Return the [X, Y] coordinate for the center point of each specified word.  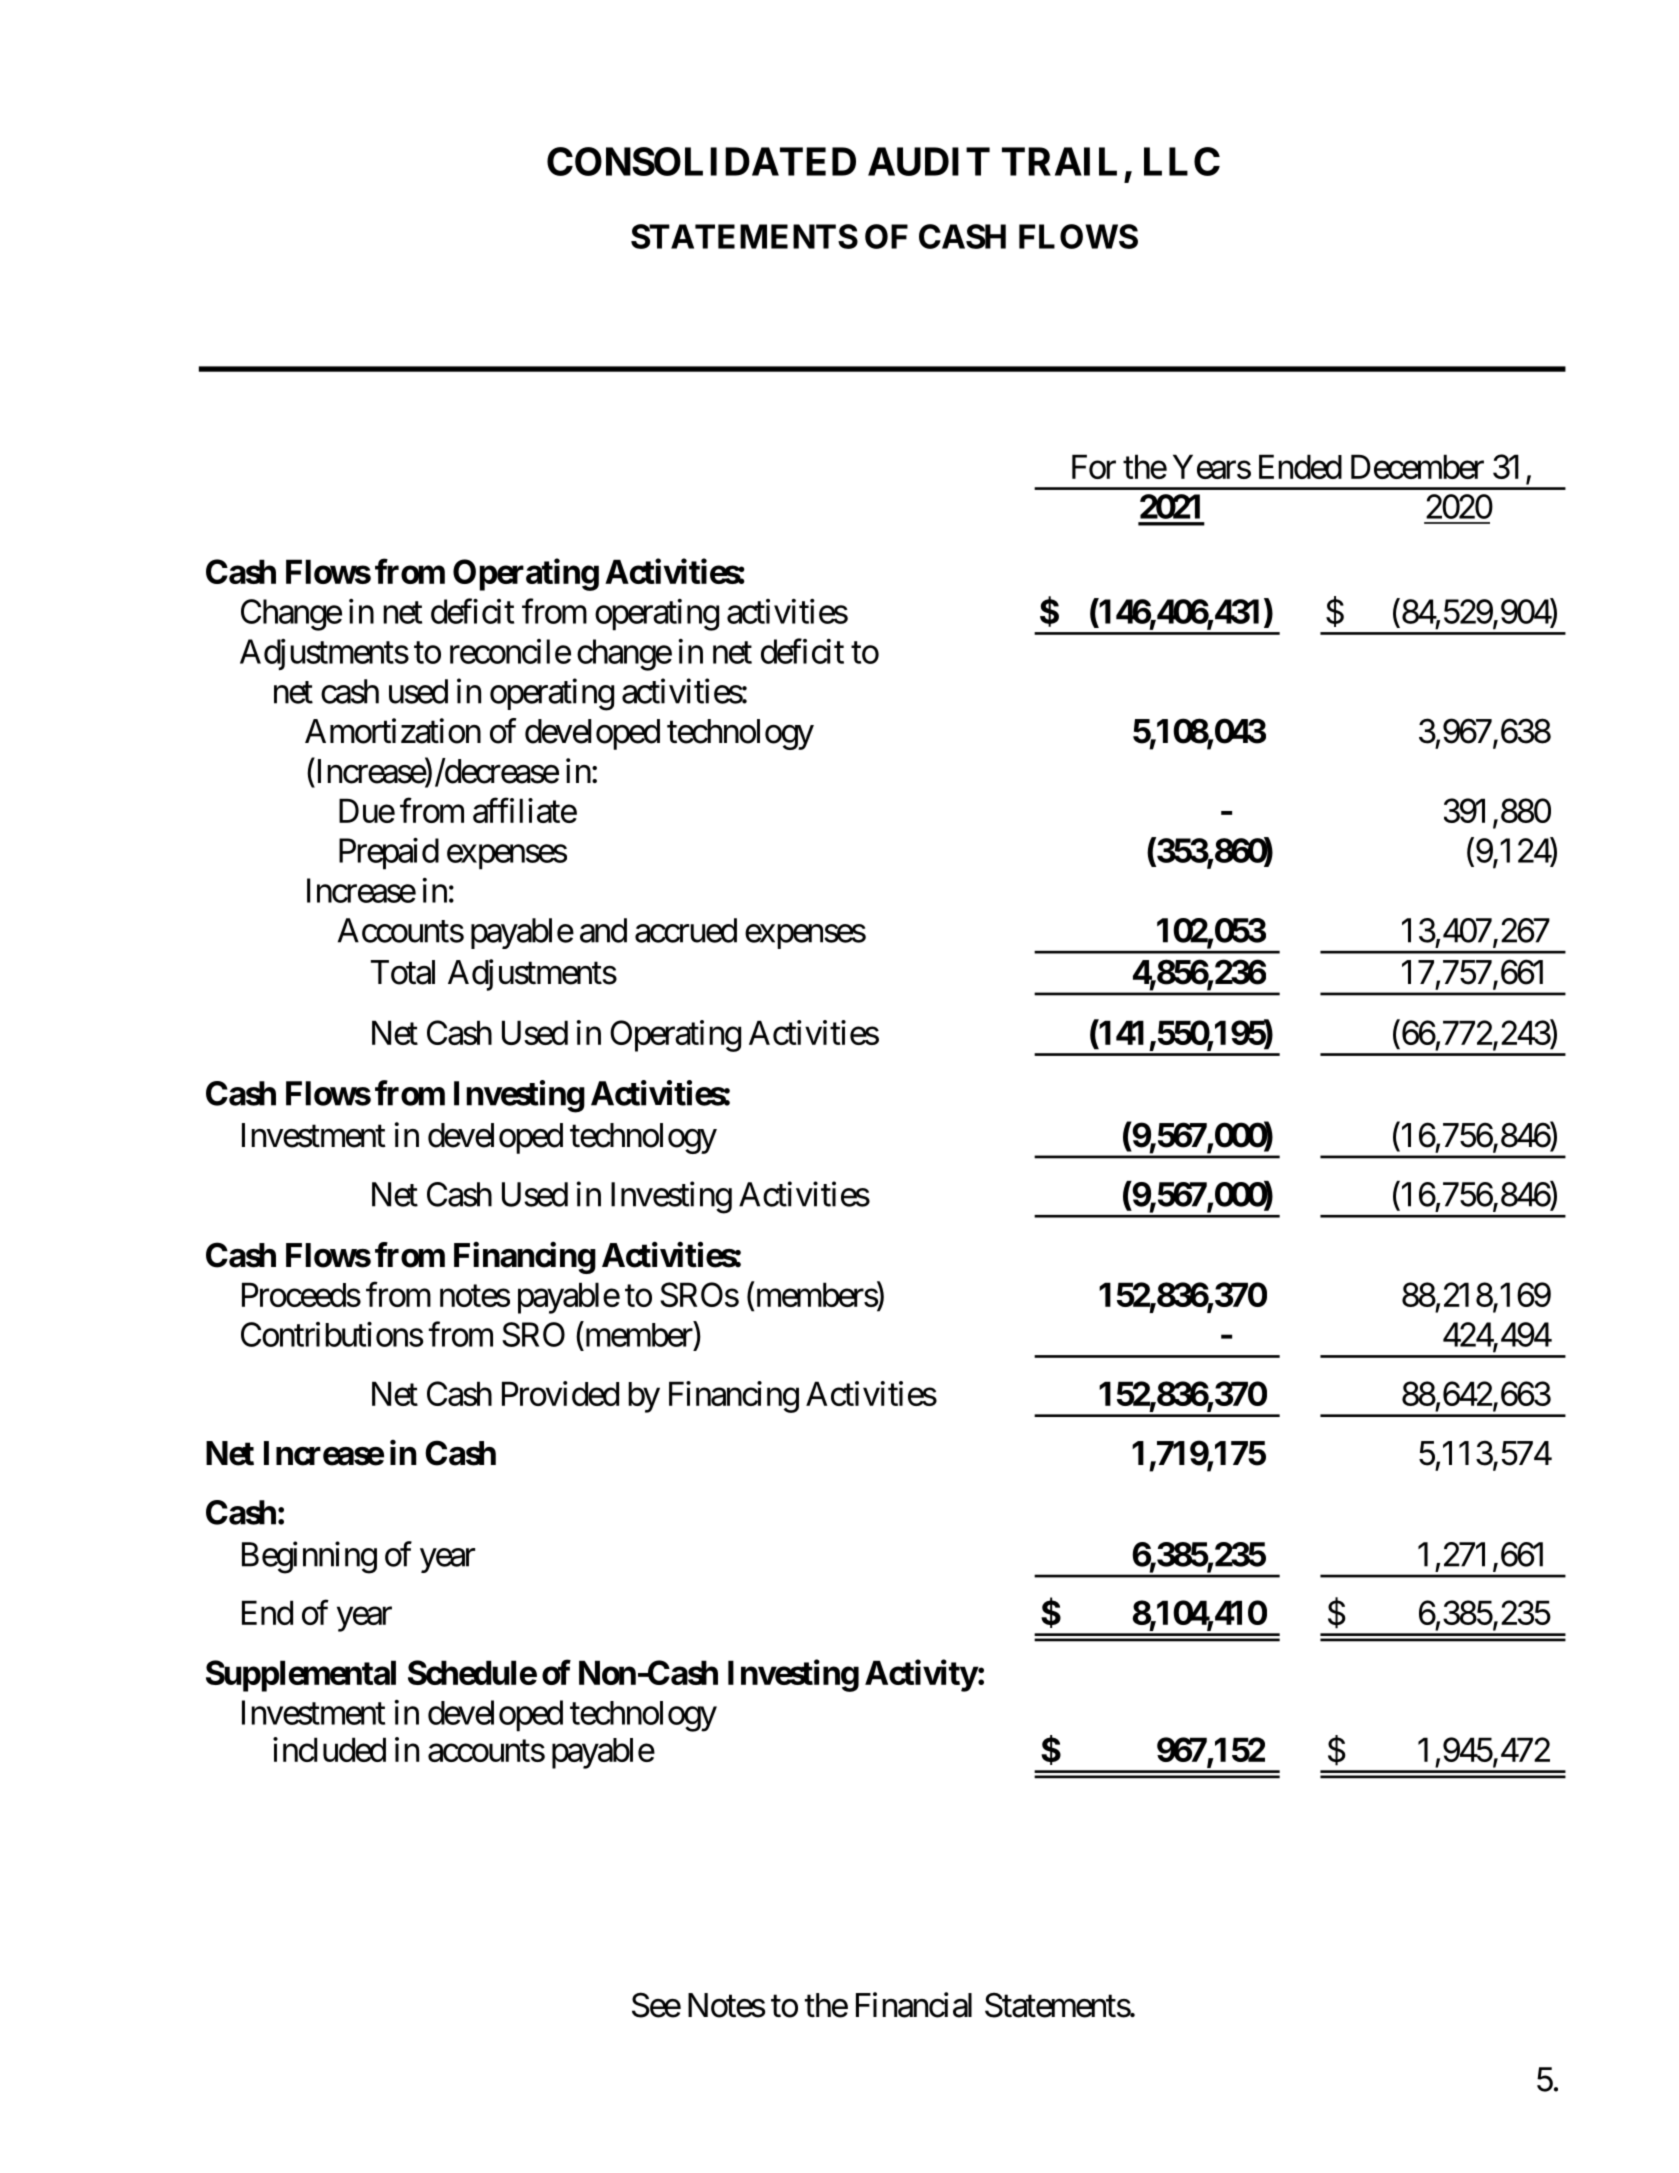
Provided [560, 1393]
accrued [686, 930]
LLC [1182, 161]
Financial [914, 2005]
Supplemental [301, 1676]
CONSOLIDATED [701, 161]
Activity [921, 1675]
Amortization [393, 731]
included [329, 1749]
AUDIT [929, 161]
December [1417, 466]
